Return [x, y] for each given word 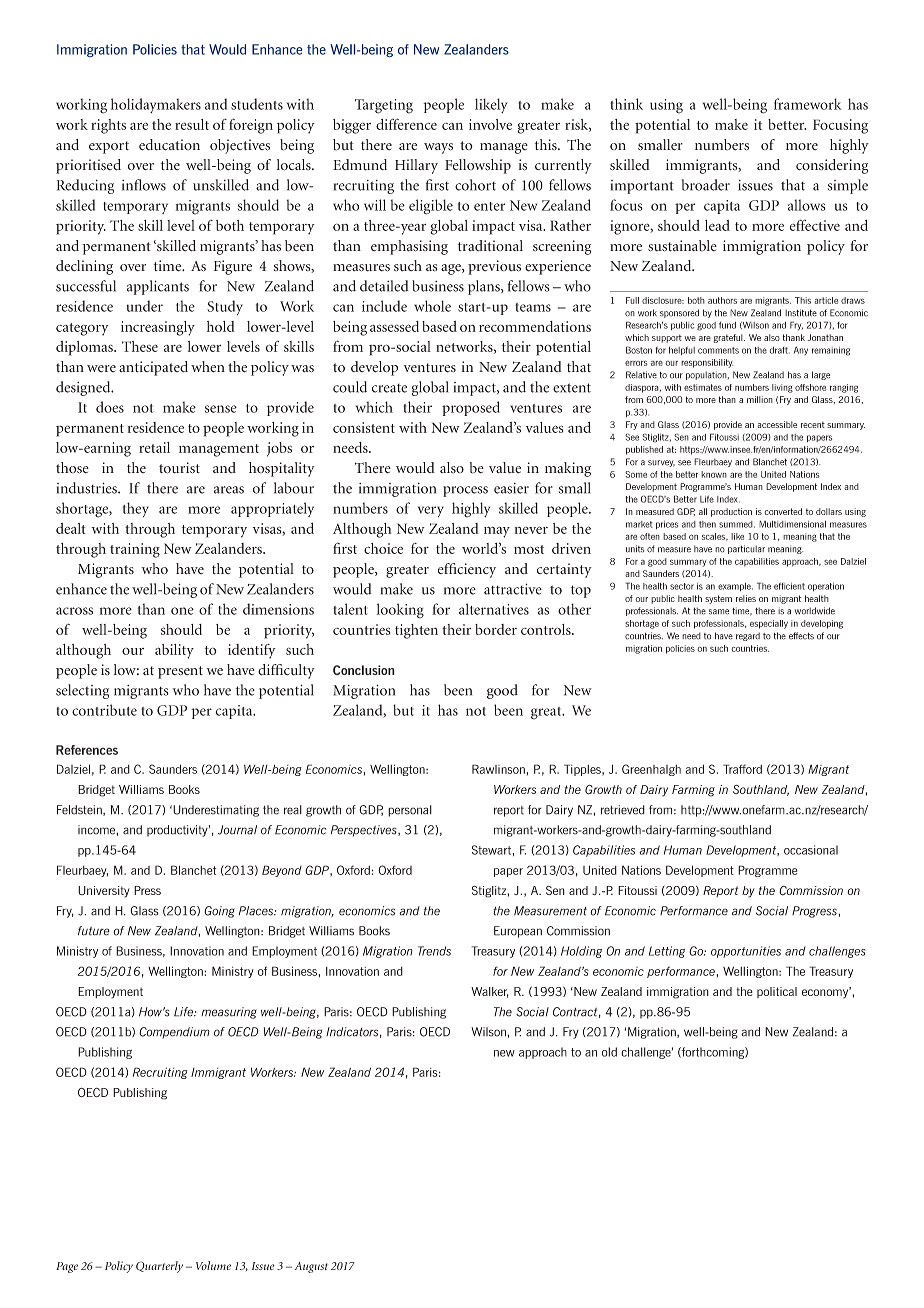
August [311, 1267]
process [465, 491]
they [136, 509]
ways [438, 148]
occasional [811, 850]
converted [783, 511]
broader [706, 185]
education [169, 145]
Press [147, 890]
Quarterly [159, 1267]
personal [410, 811]
